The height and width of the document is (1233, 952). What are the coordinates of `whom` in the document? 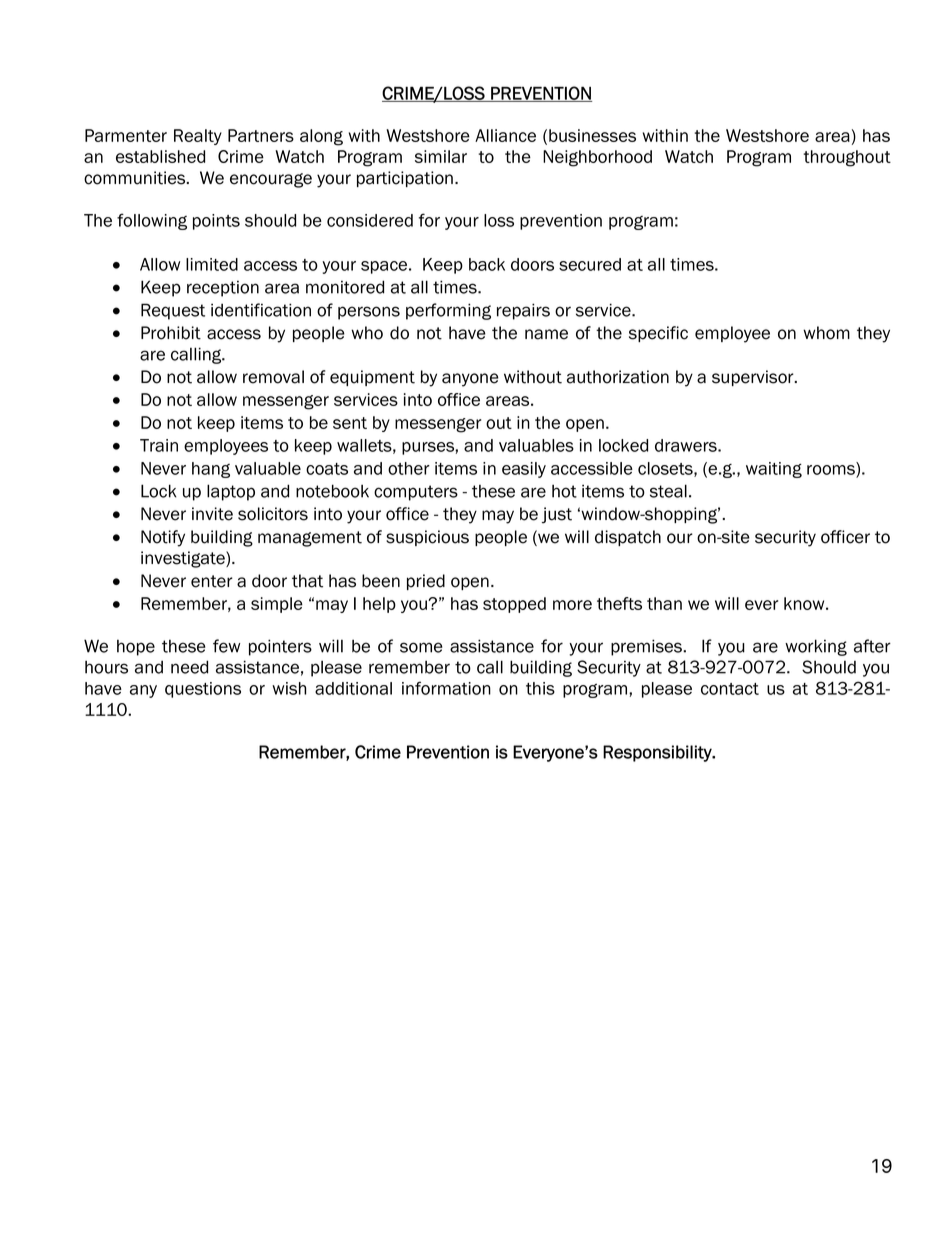 It's located at (826, 333).
